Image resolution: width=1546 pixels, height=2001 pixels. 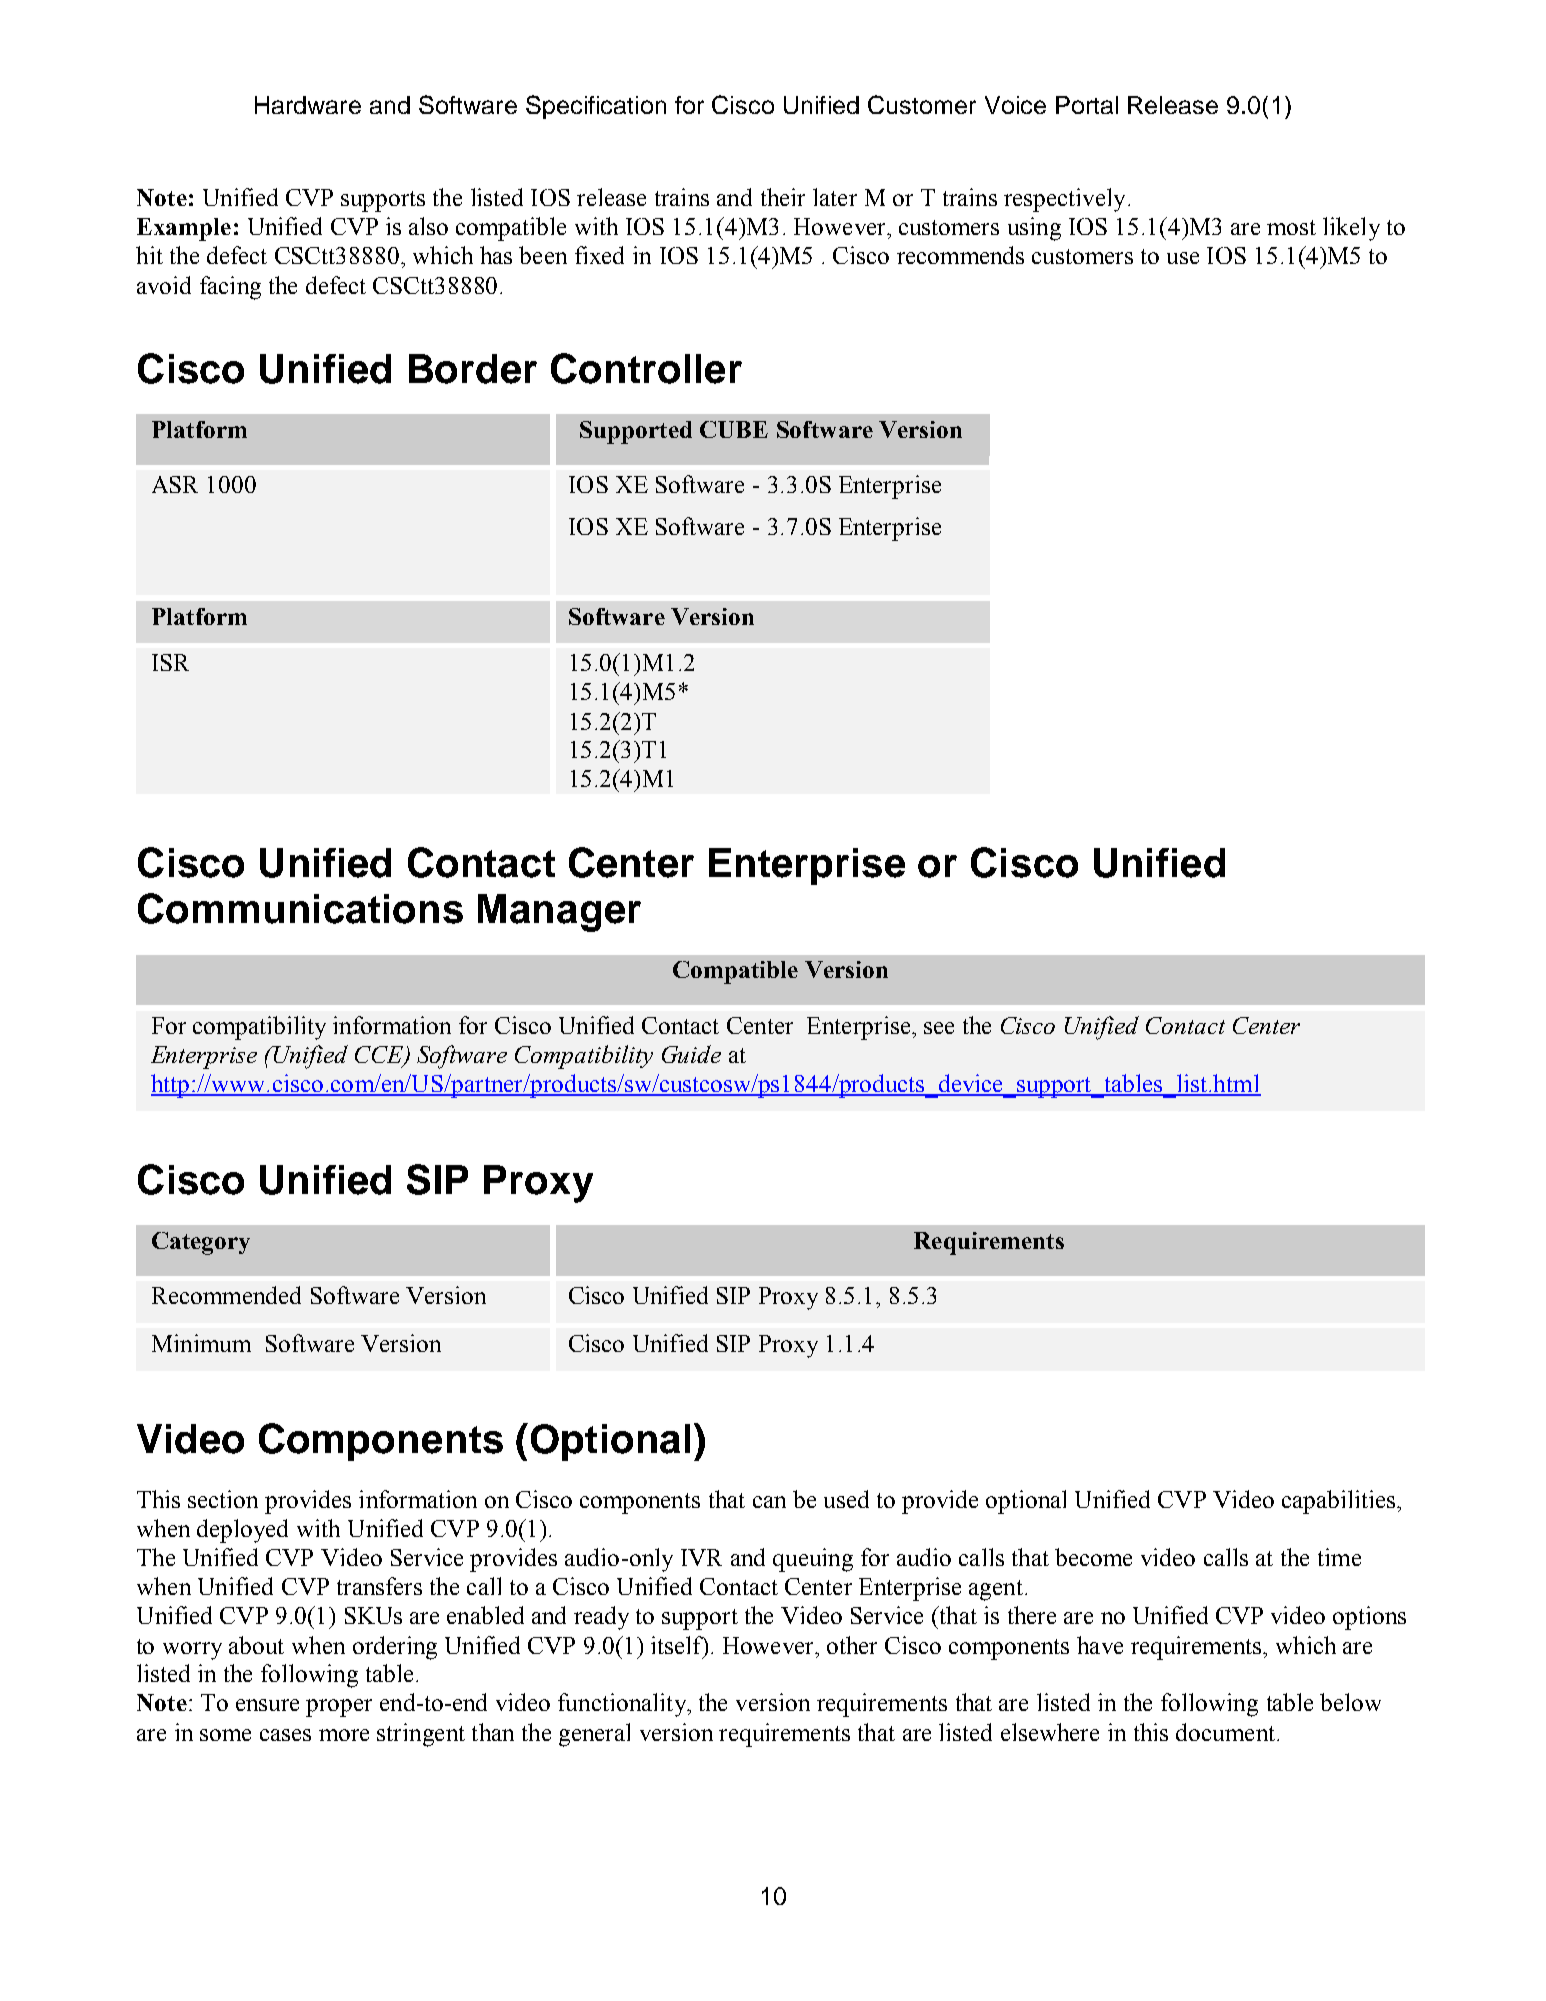 What do you see at coordinates (1291, 227) in the screenshot?
I see `most` at bounding box center [1291, 227].
